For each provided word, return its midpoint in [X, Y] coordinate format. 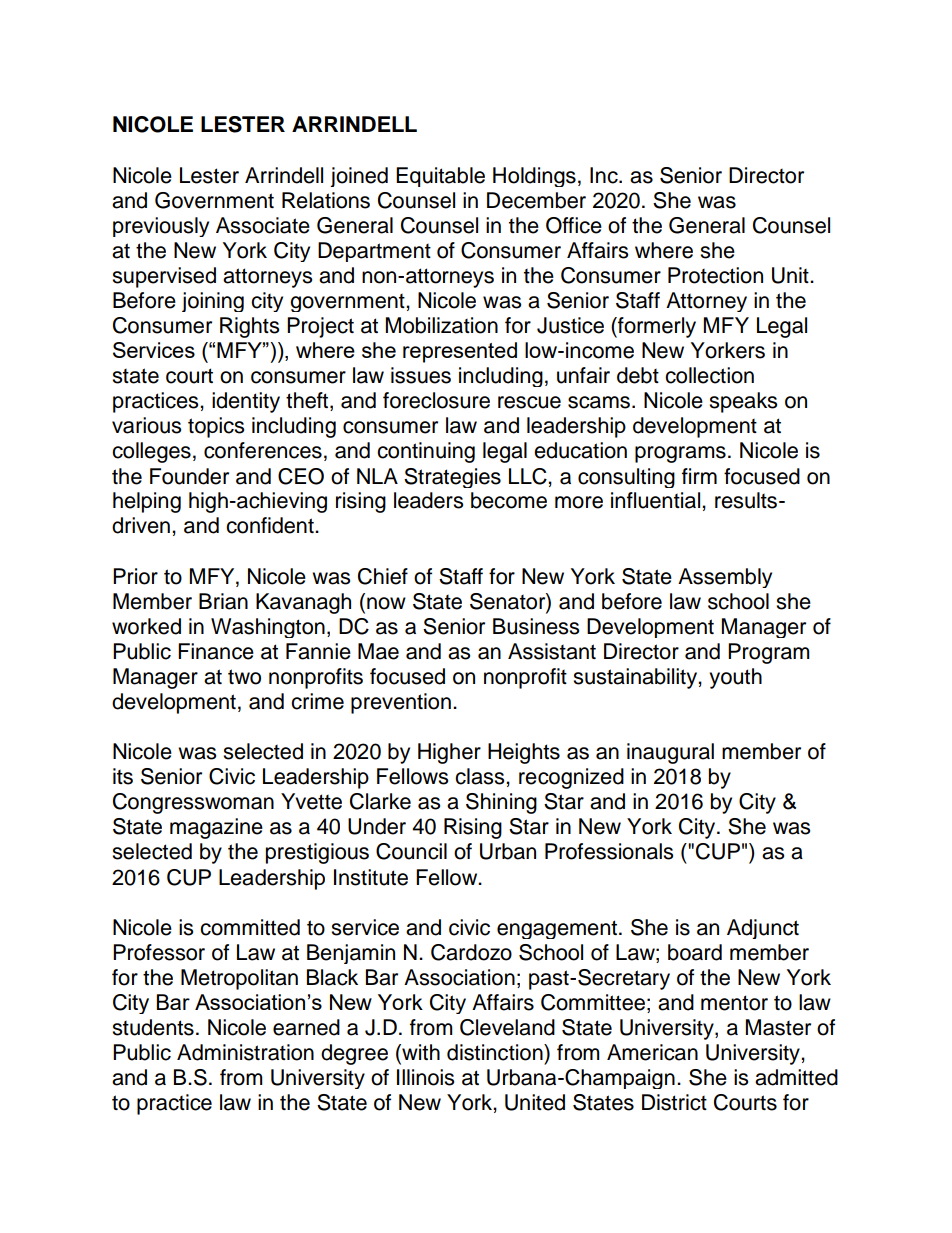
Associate [263, 225]
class [481, 776]
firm [699, 476]
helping [147, 502]
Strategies [452, 478]
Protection [715, 275]
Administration [245, 1052]
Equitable [440, 177]
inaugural [670, 753]
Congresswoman [193, 803]
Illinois [425, 1077]
